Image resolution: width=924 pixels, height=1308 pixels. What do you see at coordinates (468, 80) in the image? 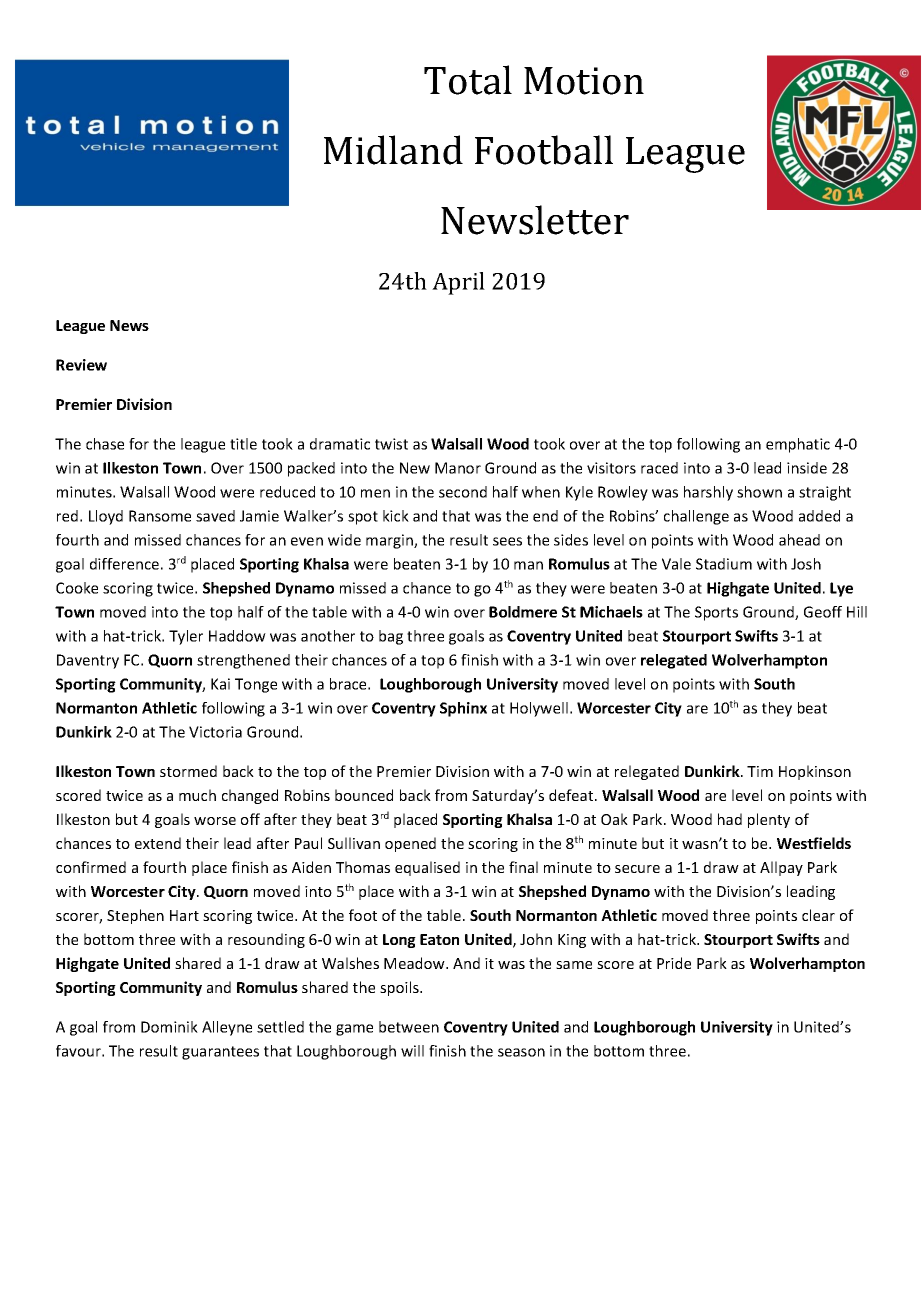
I see `Total` at bounding box center [468, 80].
